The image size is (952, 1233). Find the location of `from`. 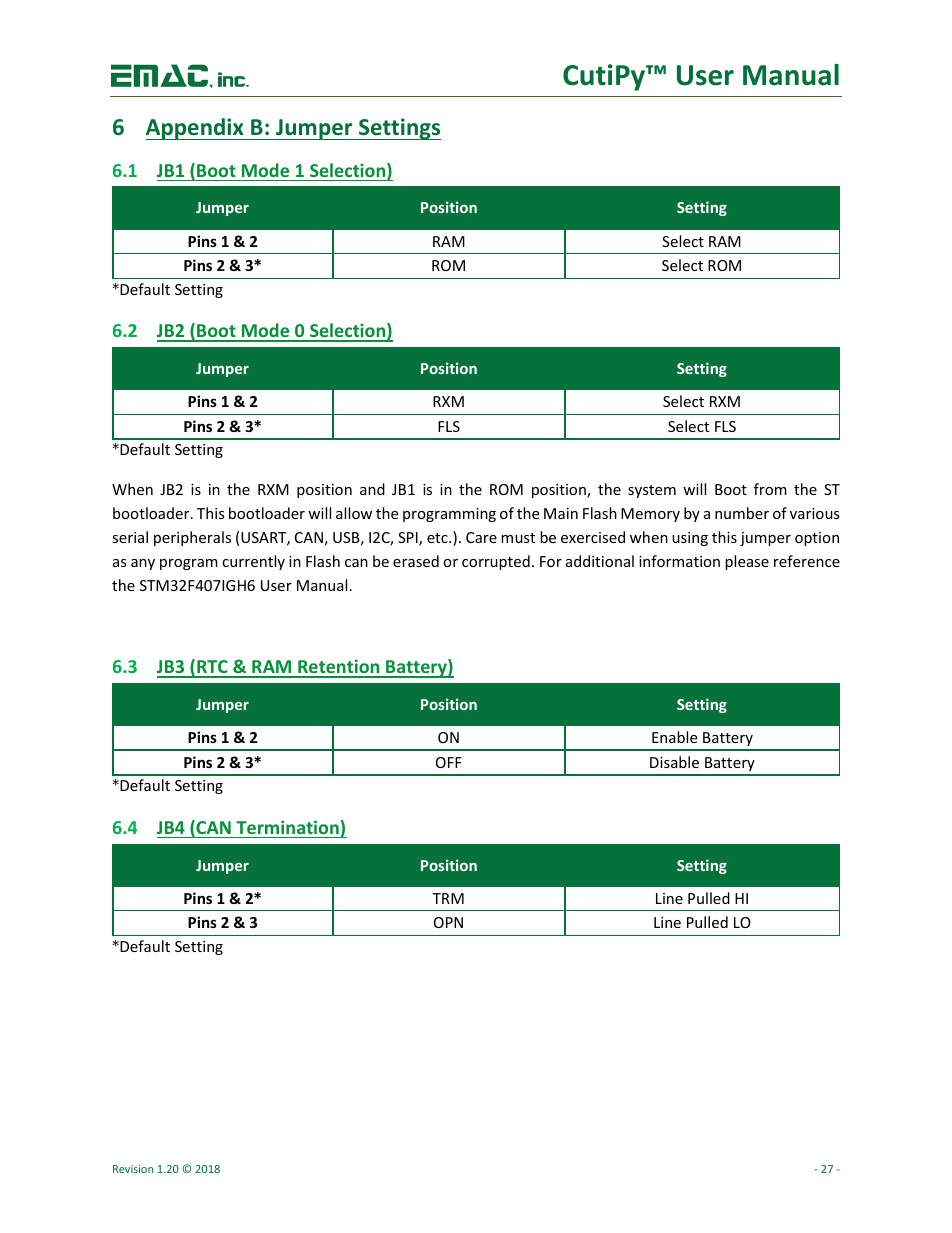

from is located at coordinates (770, 489).
